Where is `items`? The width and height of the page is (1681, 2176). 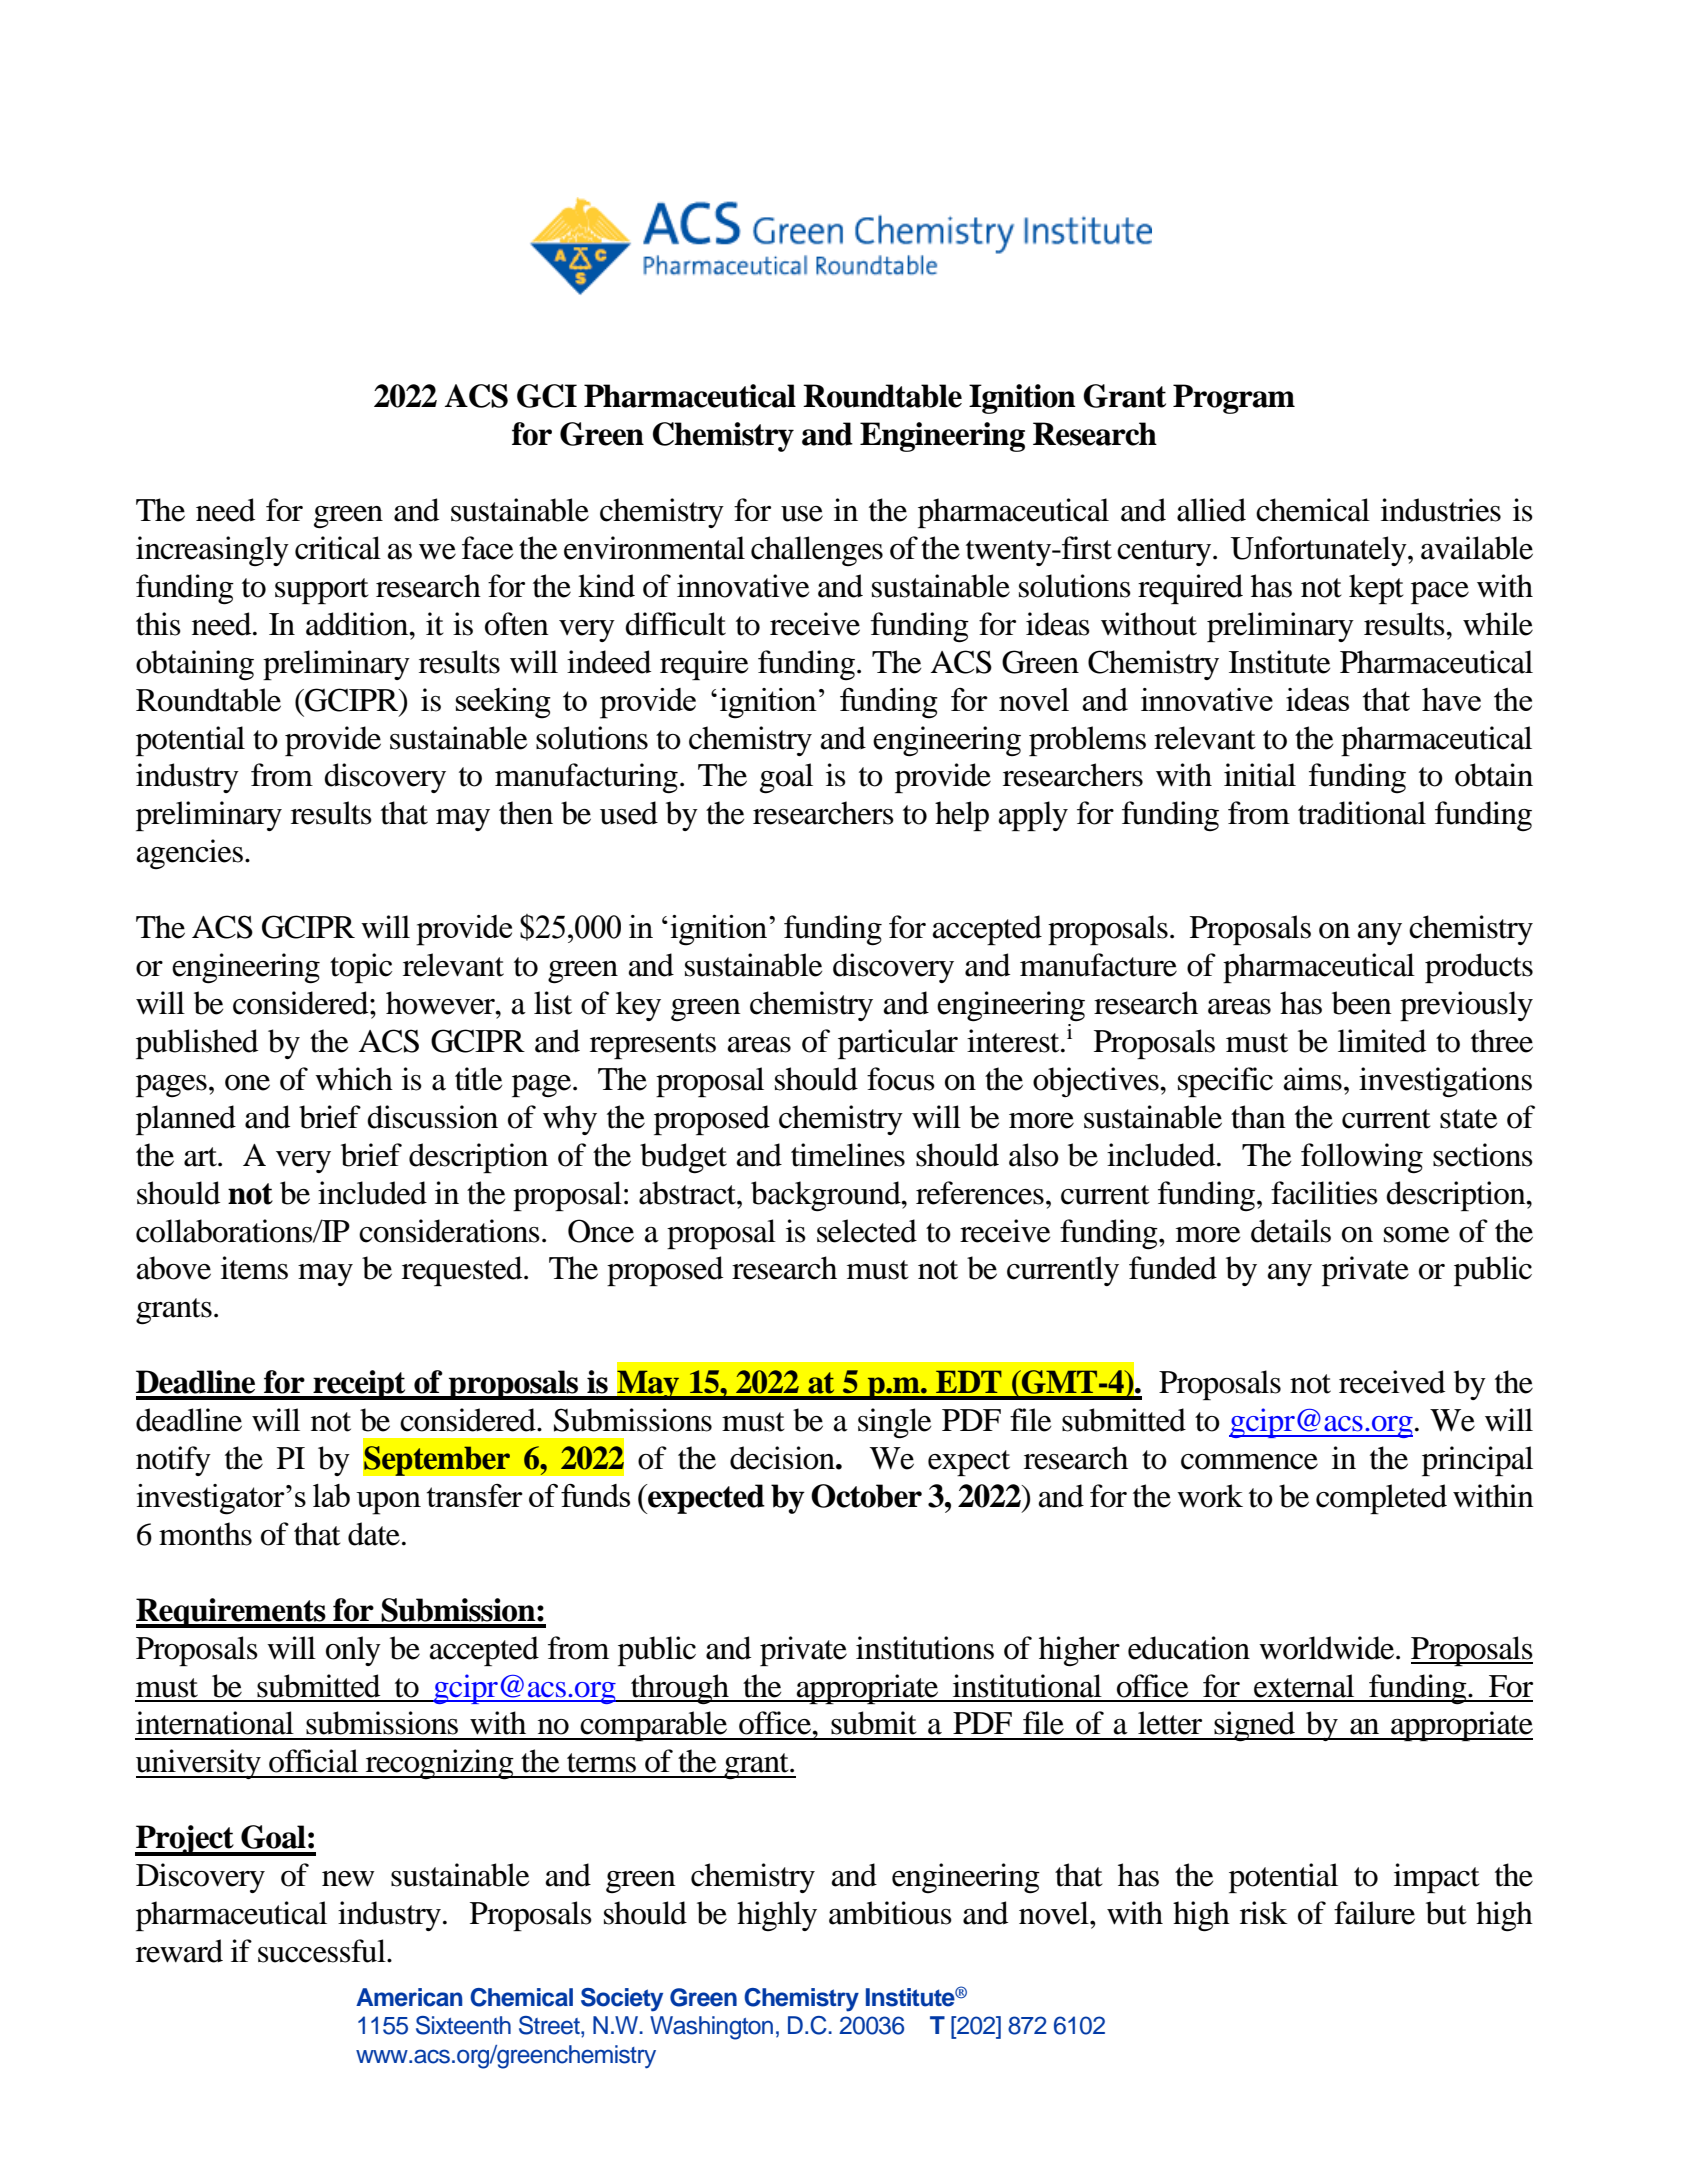 items is located at coordinates (254, 1268).
